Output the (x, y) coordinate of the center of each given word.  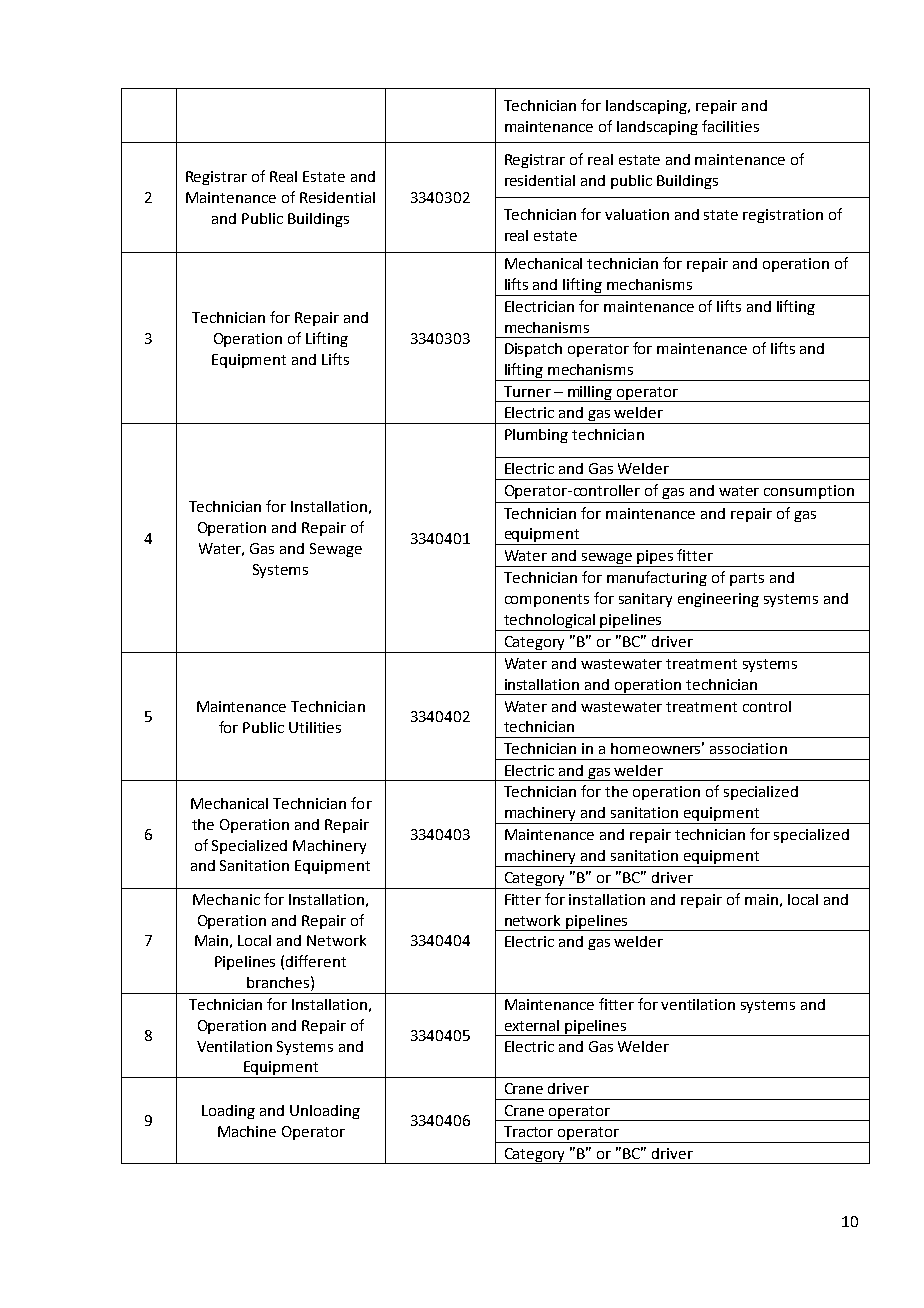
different (316, 961)
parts (747, 579)
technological (550, 622)
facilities (730, 126)
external (532, 1025)
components (547, 600)
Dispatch (533, 350)
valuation (637, 214)
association (748, 748)
